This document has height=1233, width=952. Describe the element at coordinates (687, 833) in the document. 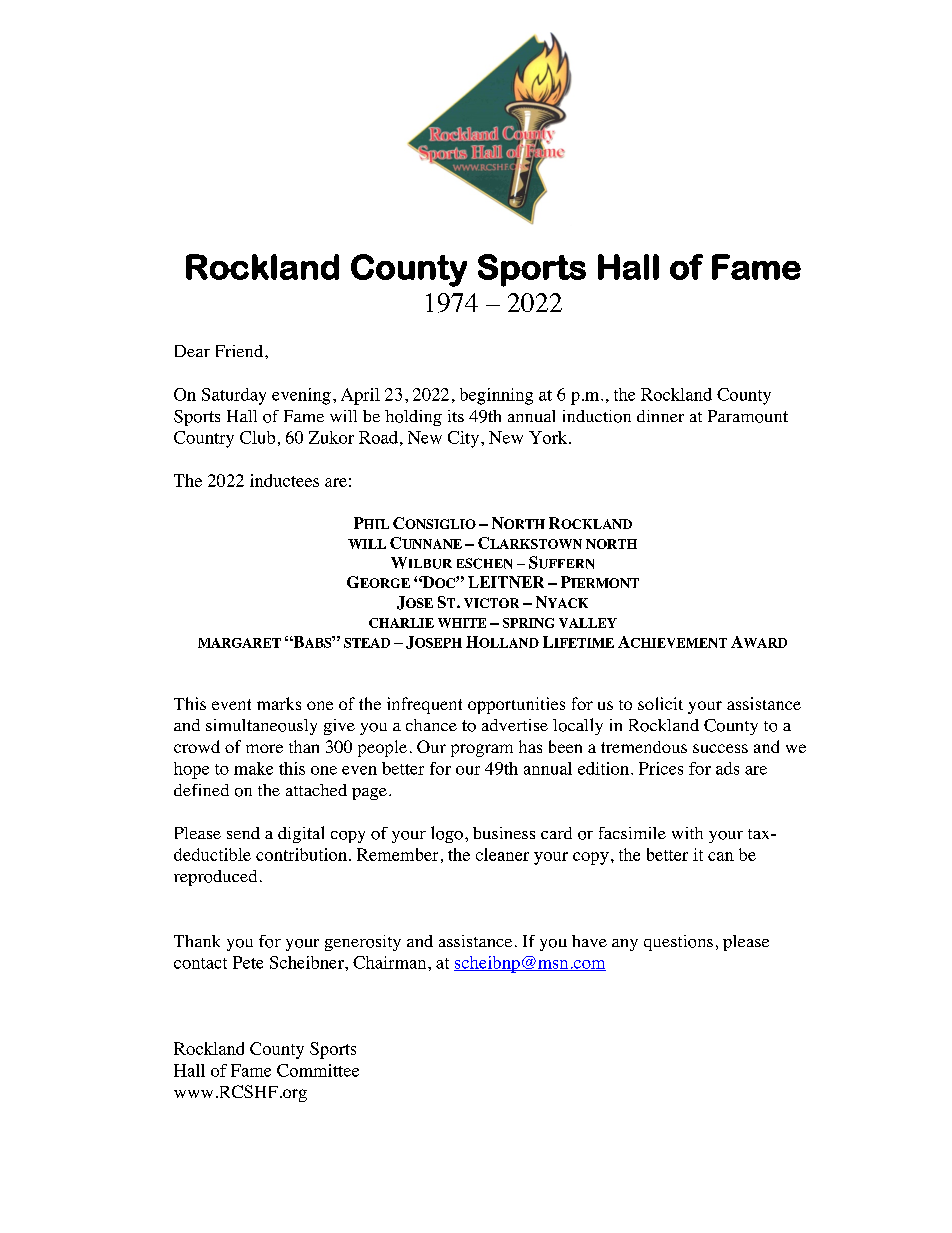

I see `with` at that location.
